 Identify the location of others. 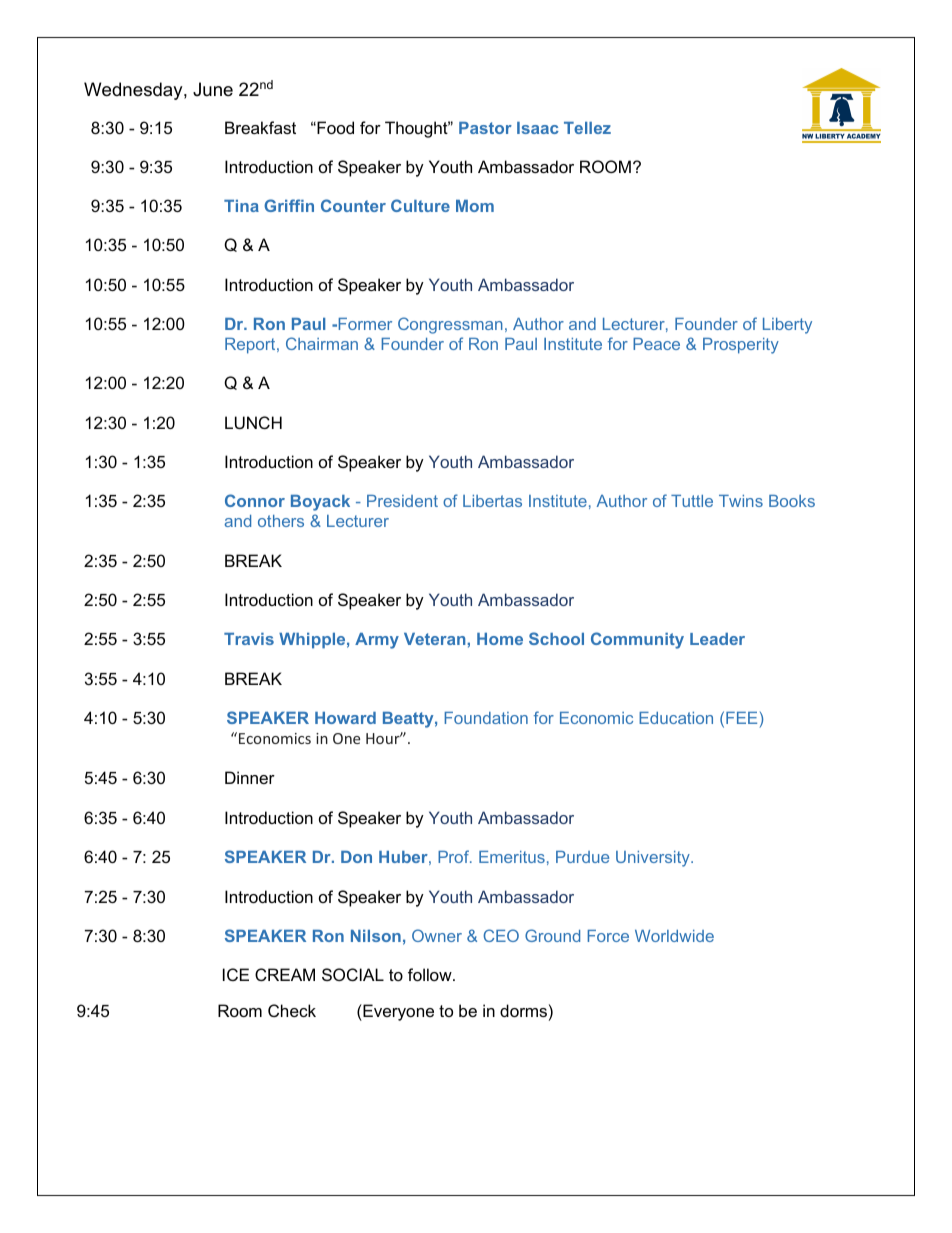
(281, 521).
